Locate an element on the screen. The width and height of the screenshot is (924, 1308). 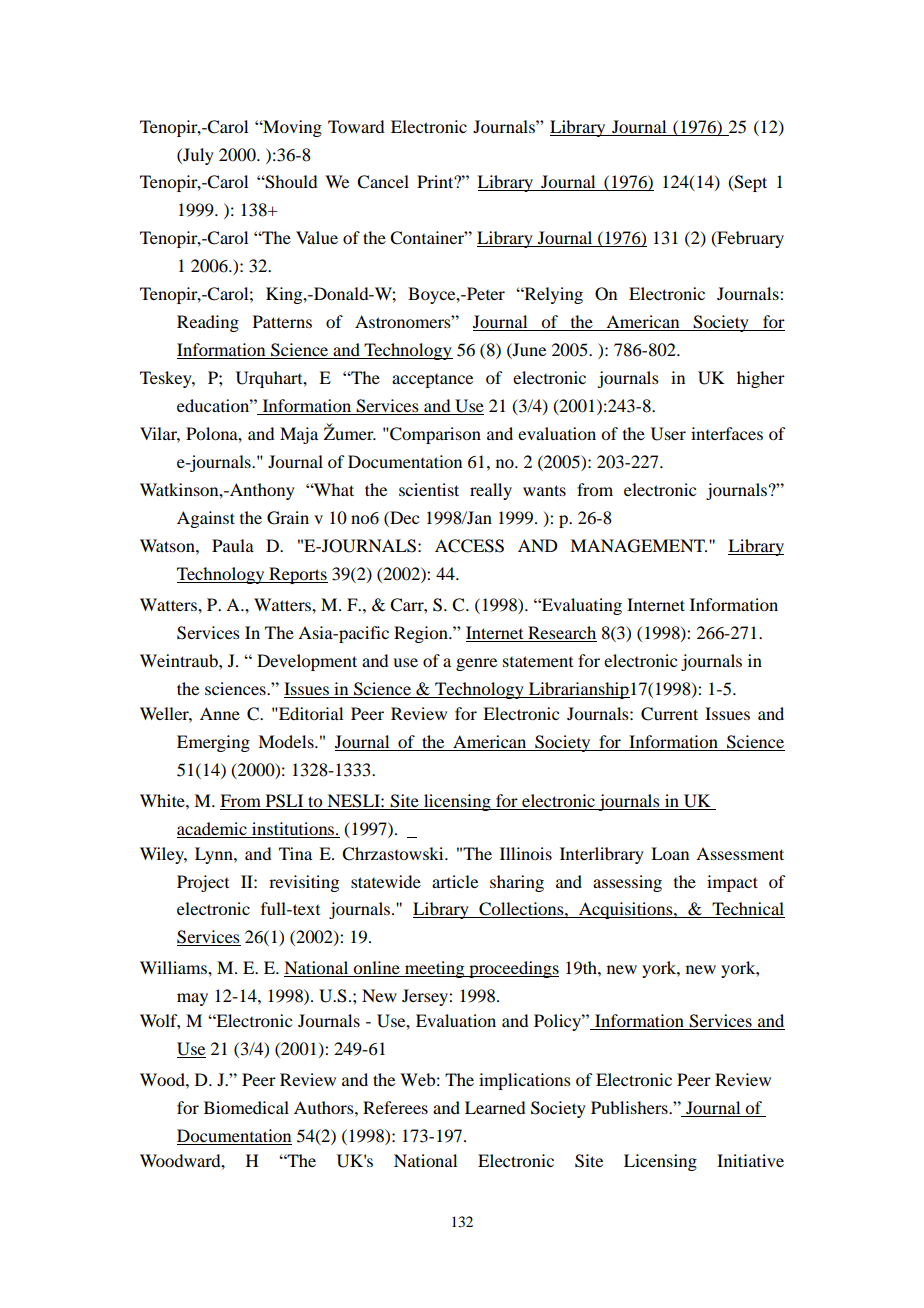
Sept is located at coordinates (750, 183).
